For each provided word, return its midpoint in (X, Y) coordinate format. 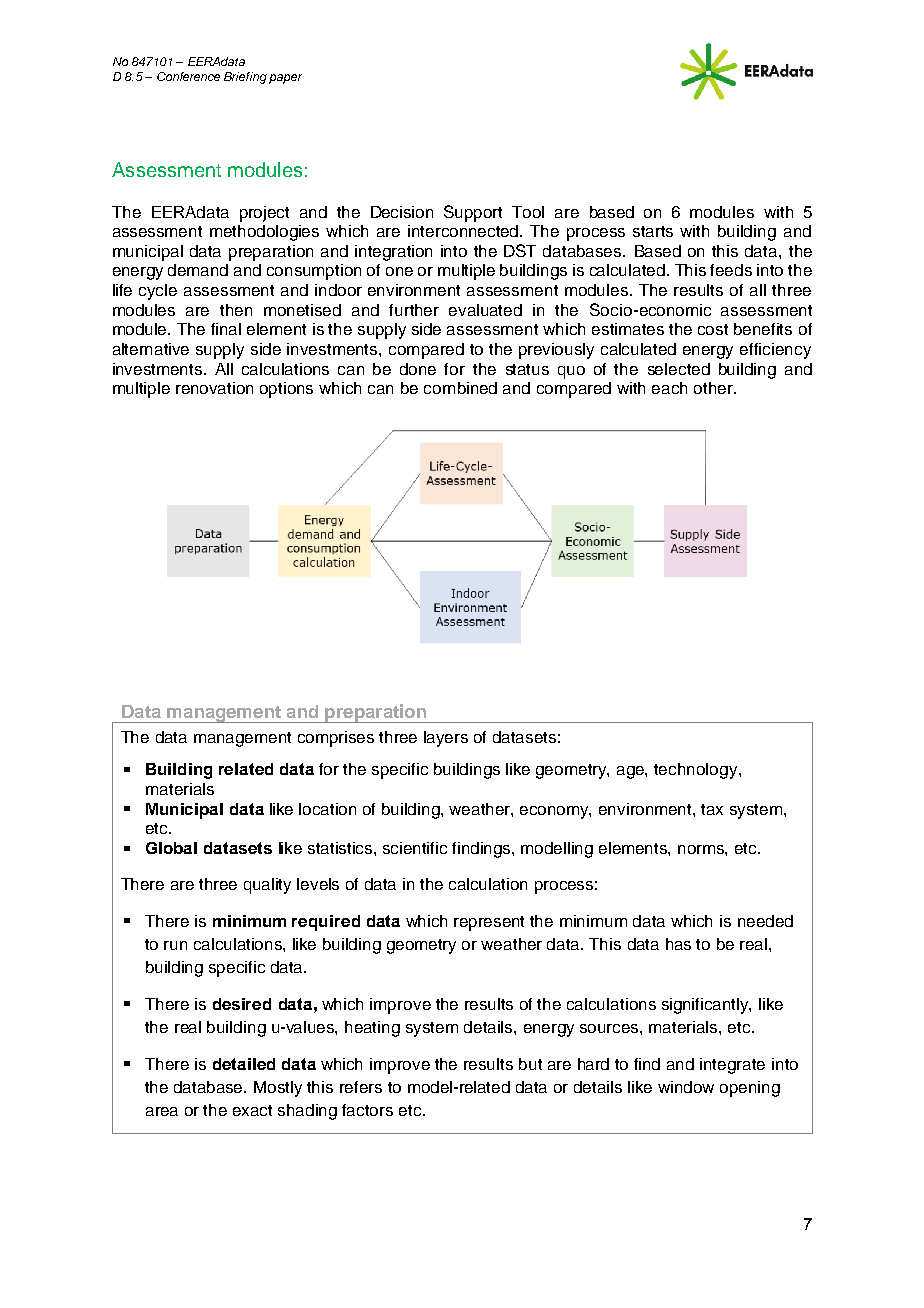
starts (653, 231)
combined (460, 388)
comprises (336, 739)
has (678, 944)
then (236, 310)
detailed (244, 1064)
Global (171, 848)
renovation (214, 388)
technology (697, 771)
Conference (188, 76)
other (715, 388)
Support (473, 213)
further (414, 310)
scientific (415, 848)
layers (446, 739)
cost (713, 329)
